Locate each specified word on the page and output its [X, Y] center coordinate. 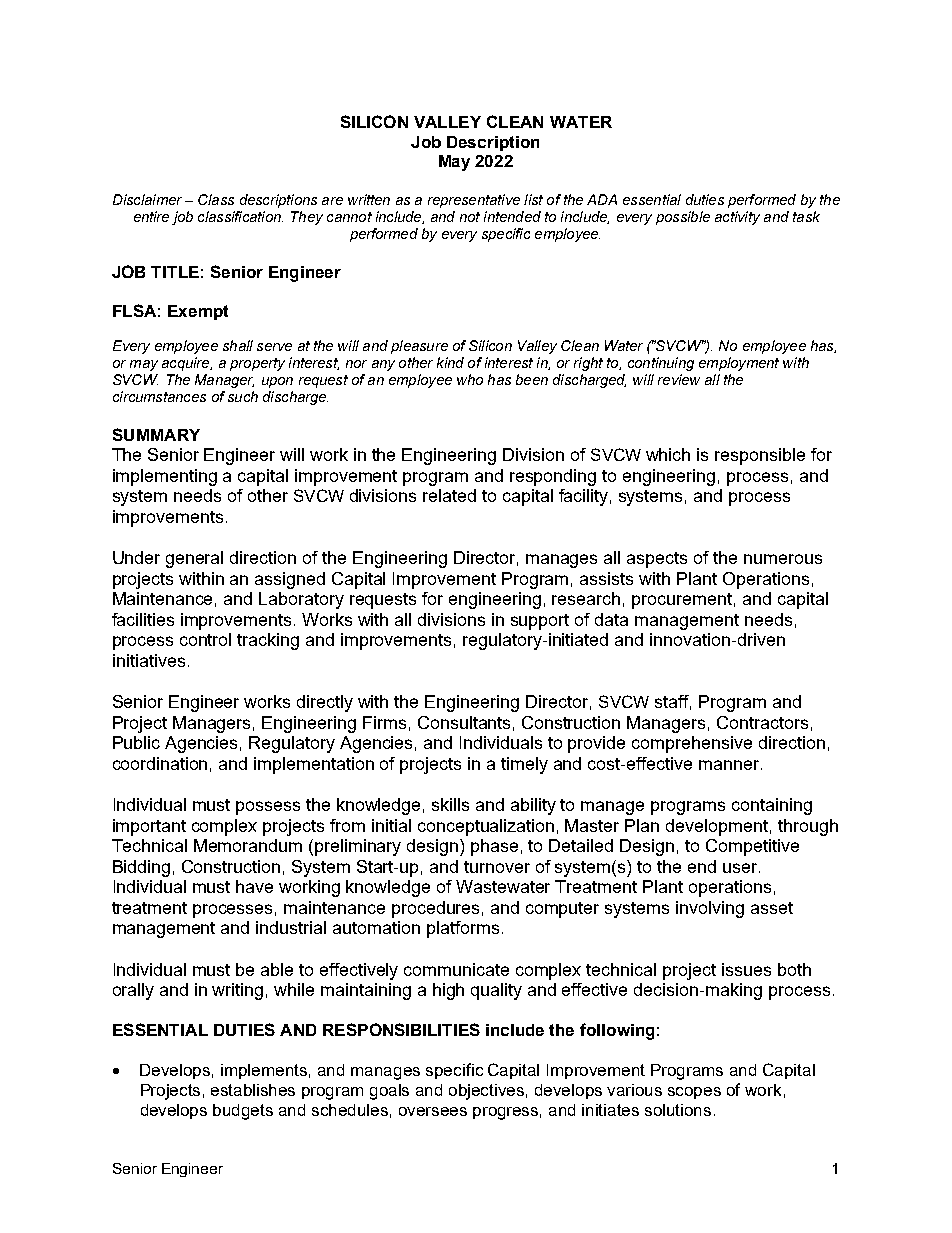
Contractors [762, 722]
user [741, 868]
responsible [760, 456]
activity [737, 218]
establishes [253, 1090]
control [205, 639]
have [254, 886]
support [540, 622]
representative [474, 201]
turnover [497, 867]
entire [151, 216]
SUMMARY [156, 434]
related [449, 495]
